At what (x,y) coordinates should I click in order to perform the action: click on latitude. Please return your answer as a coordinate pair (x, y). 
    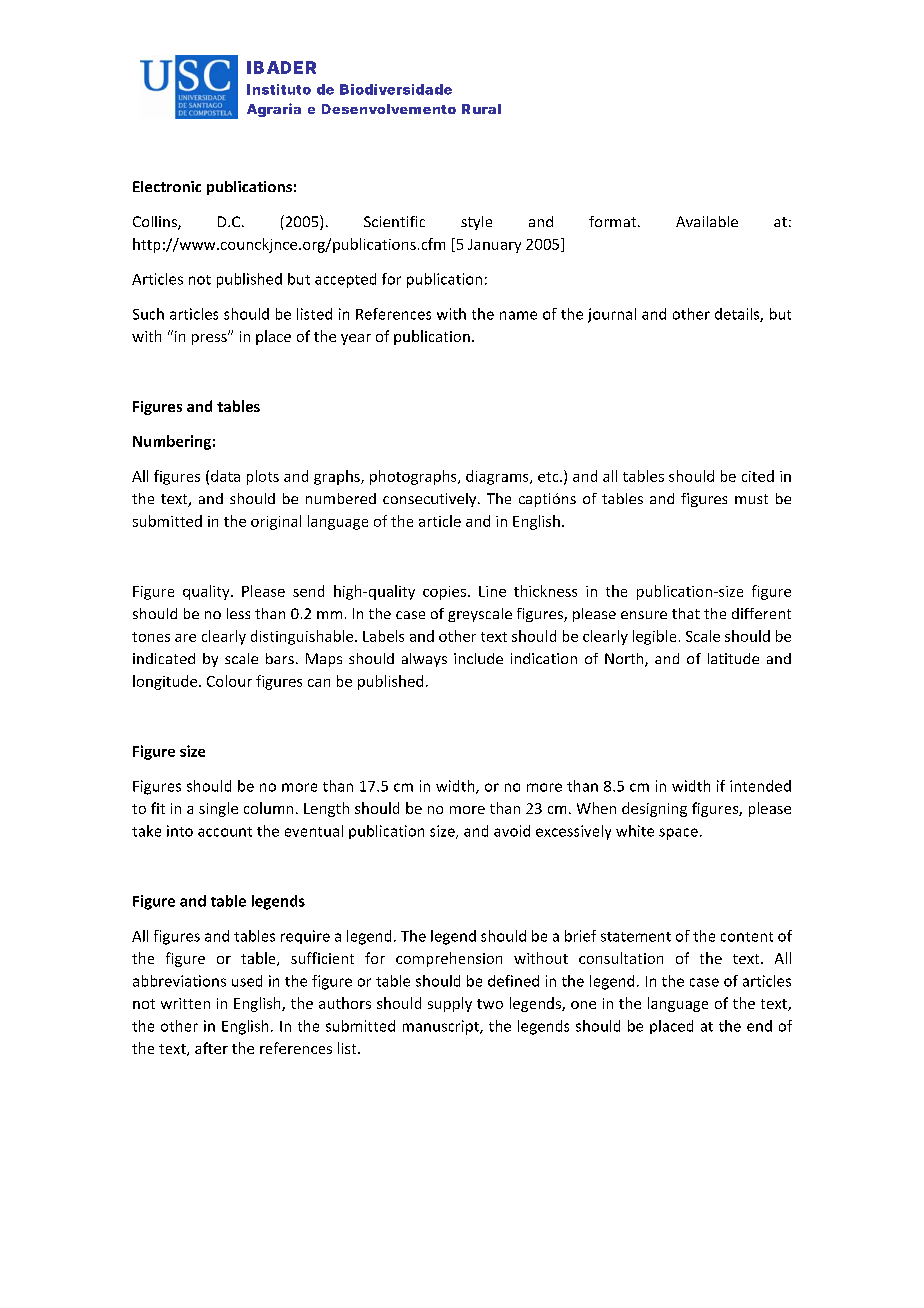
    Looking at the image, I should click on (733, 658).
